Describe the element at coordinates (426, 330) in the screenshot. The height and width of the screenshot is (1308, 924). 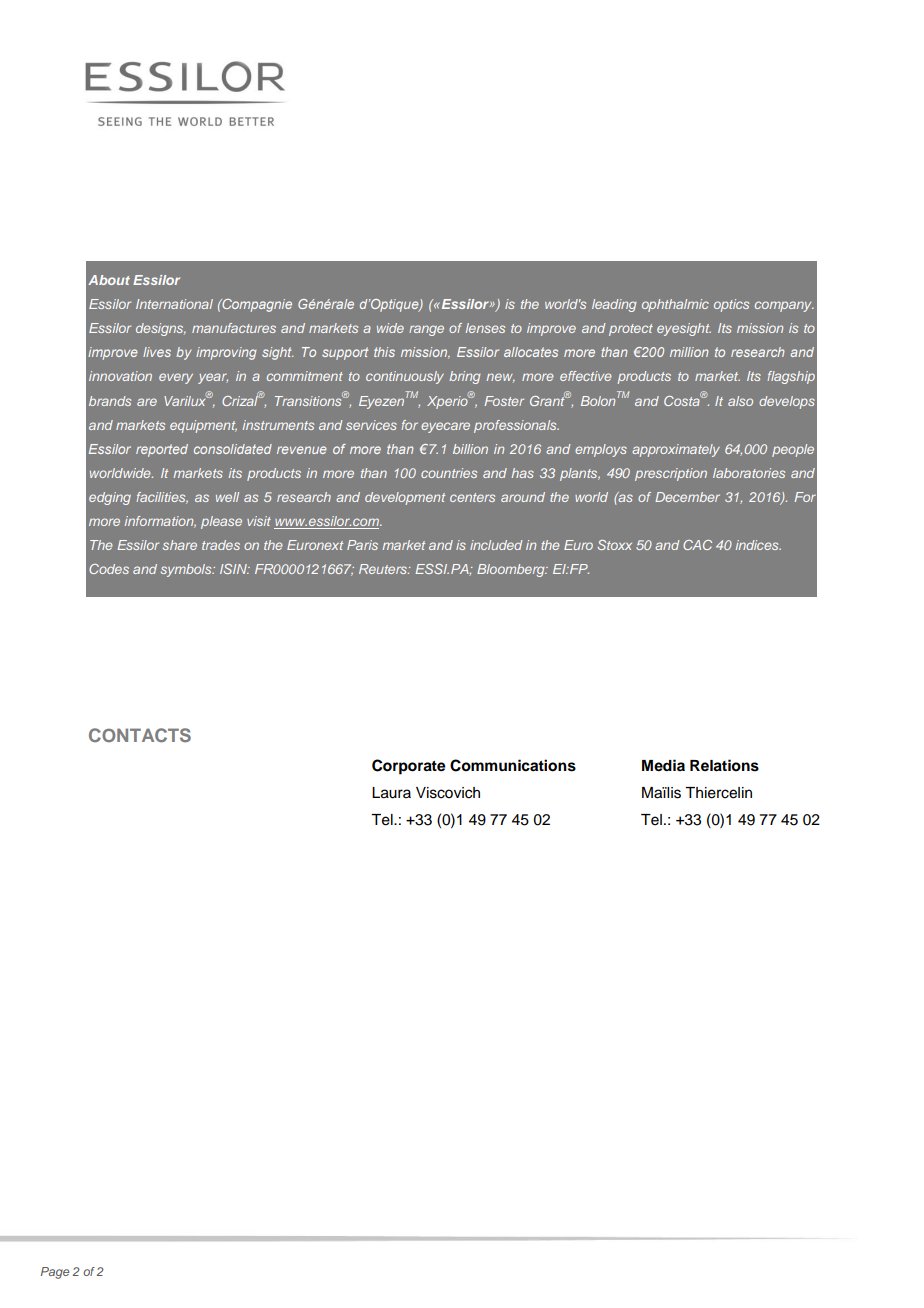
I see `range` at that location.
